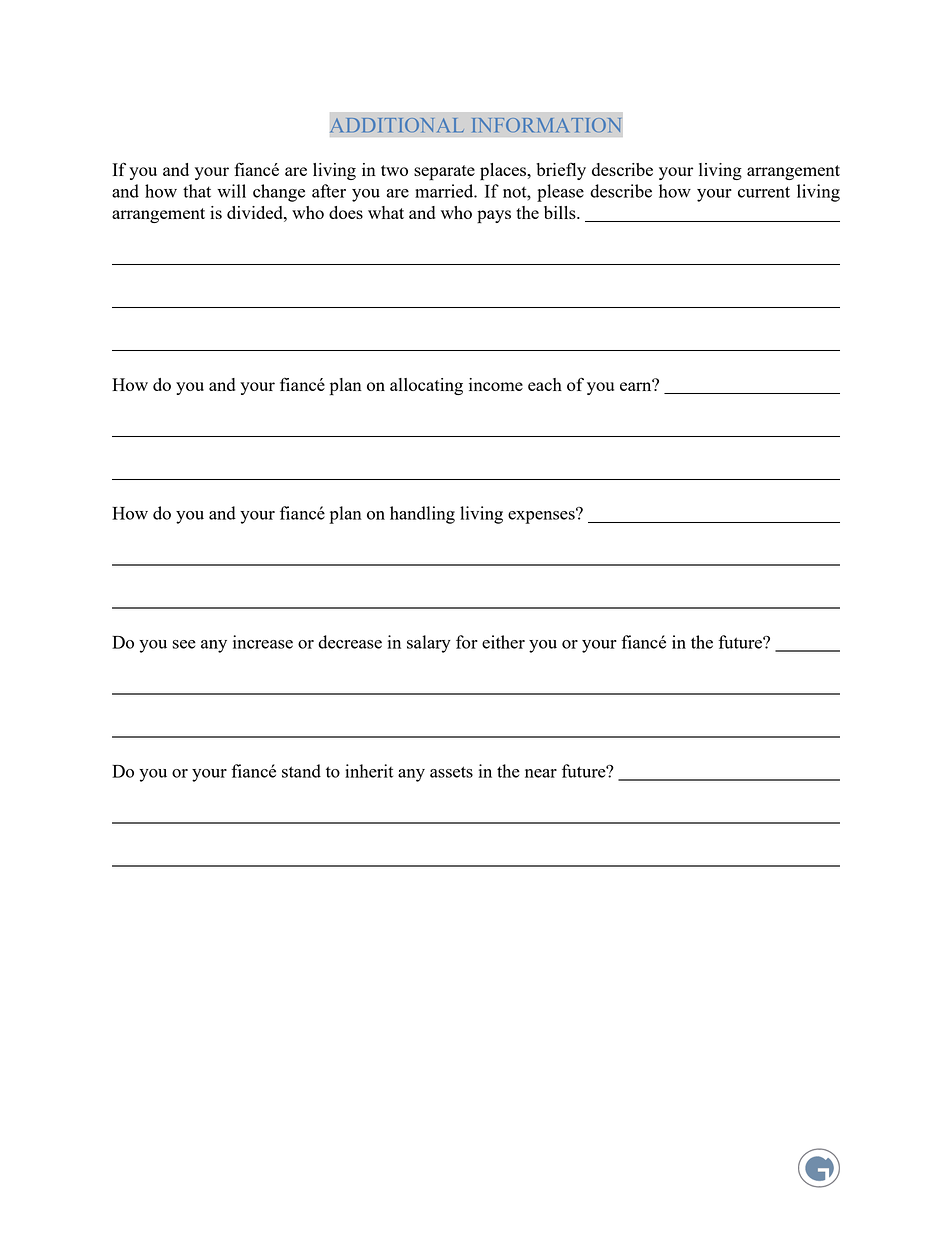 Image resolution: width=952 pixels, height=1233 pixels. Describe the element at coordinates (422, 515) in the screenshot. I see `handling` at that location.
